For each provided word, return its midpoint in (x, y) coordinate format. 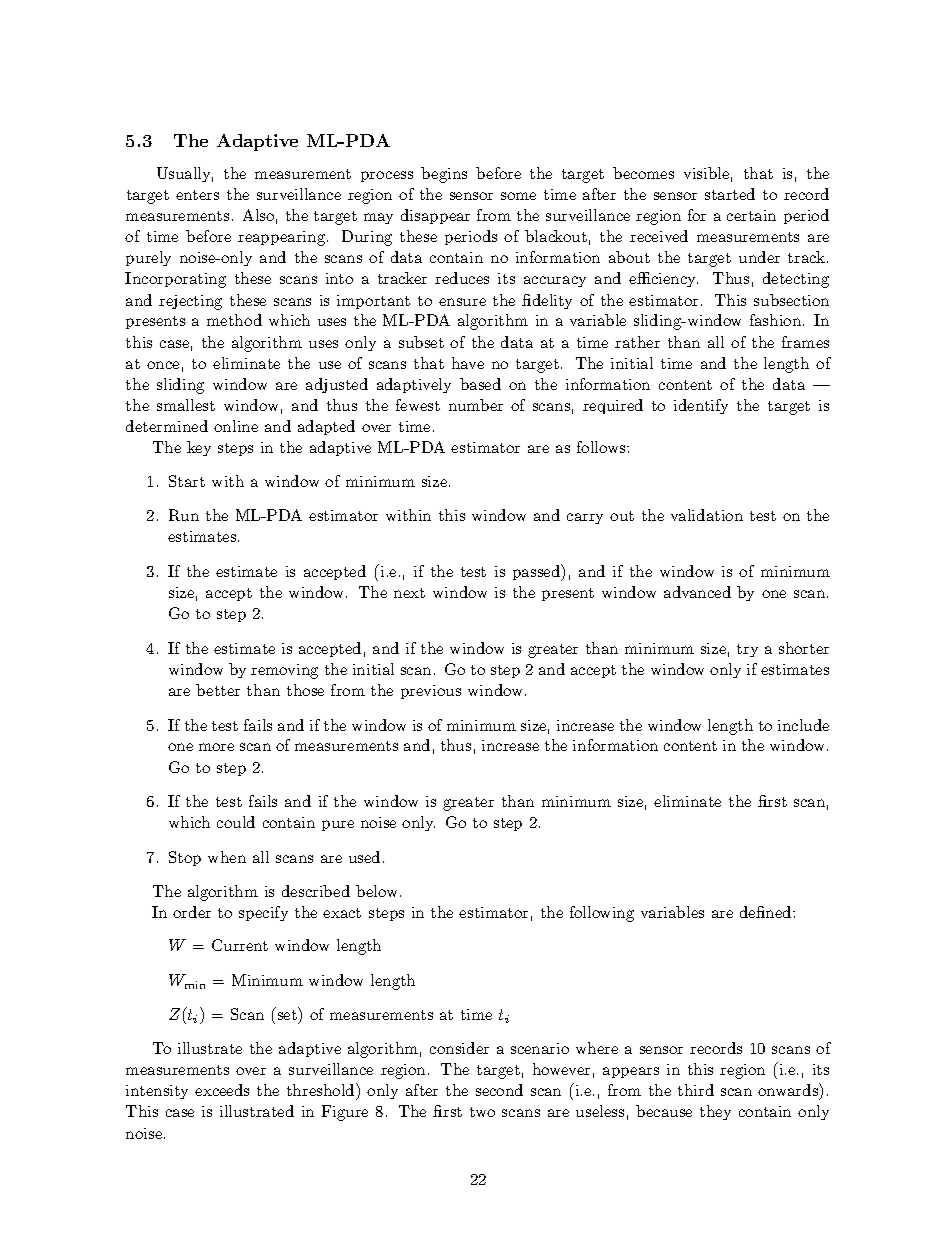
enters (197, 195)
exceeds (222, 1090)
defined (767, 912)
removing (284, 671)
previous (431, 692)
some (518, 196)
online (236, 426)
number (476, 405)
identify (701, 406)
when (227, 857)
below (378, 891)
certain (751, 215)
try (747, 650)
